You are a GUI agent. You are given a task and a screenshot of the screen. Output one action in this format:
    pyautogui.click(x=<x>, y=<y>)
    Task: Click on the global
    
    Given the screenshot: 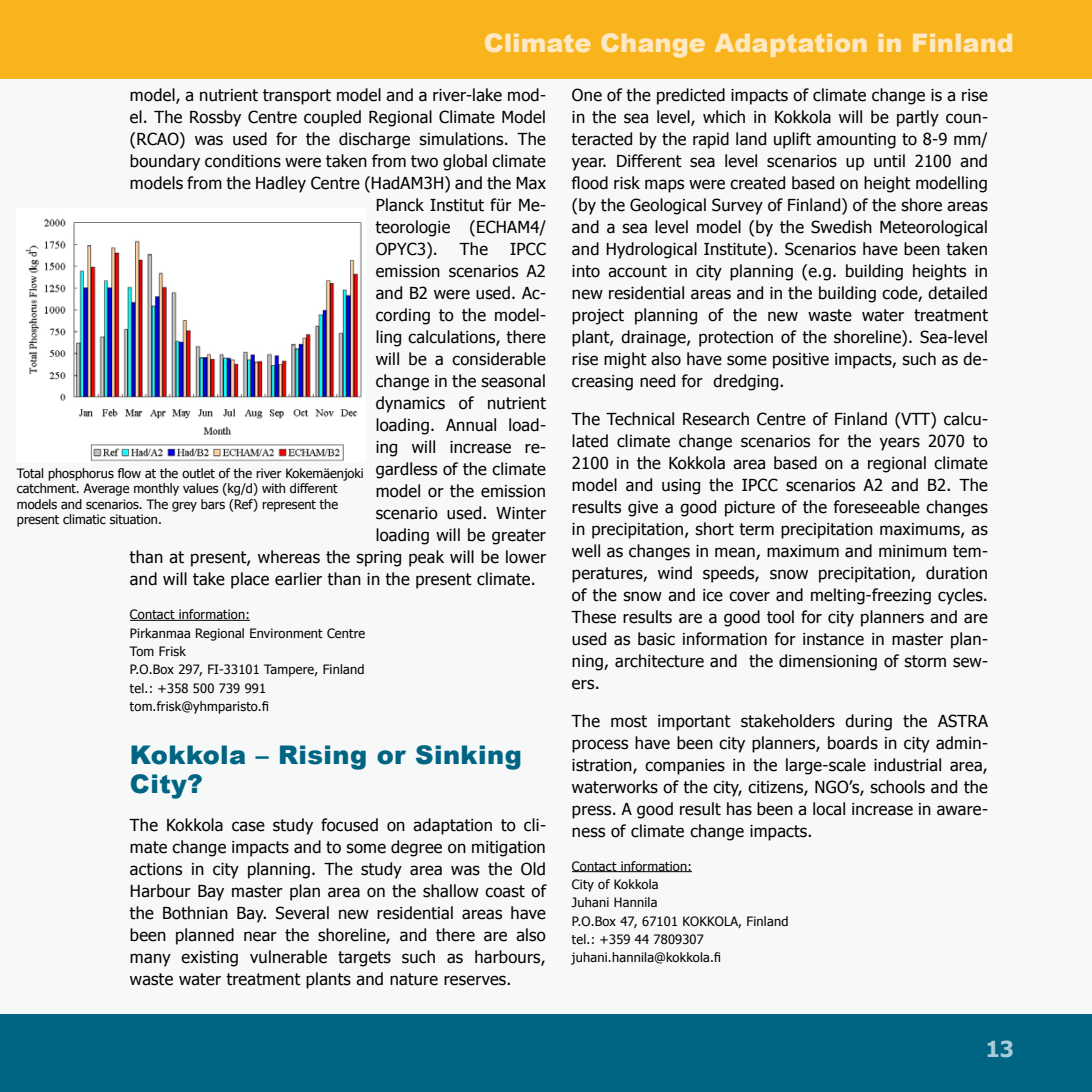 What is the action you would take?
    pyautogui.click(x=465, y=162)
